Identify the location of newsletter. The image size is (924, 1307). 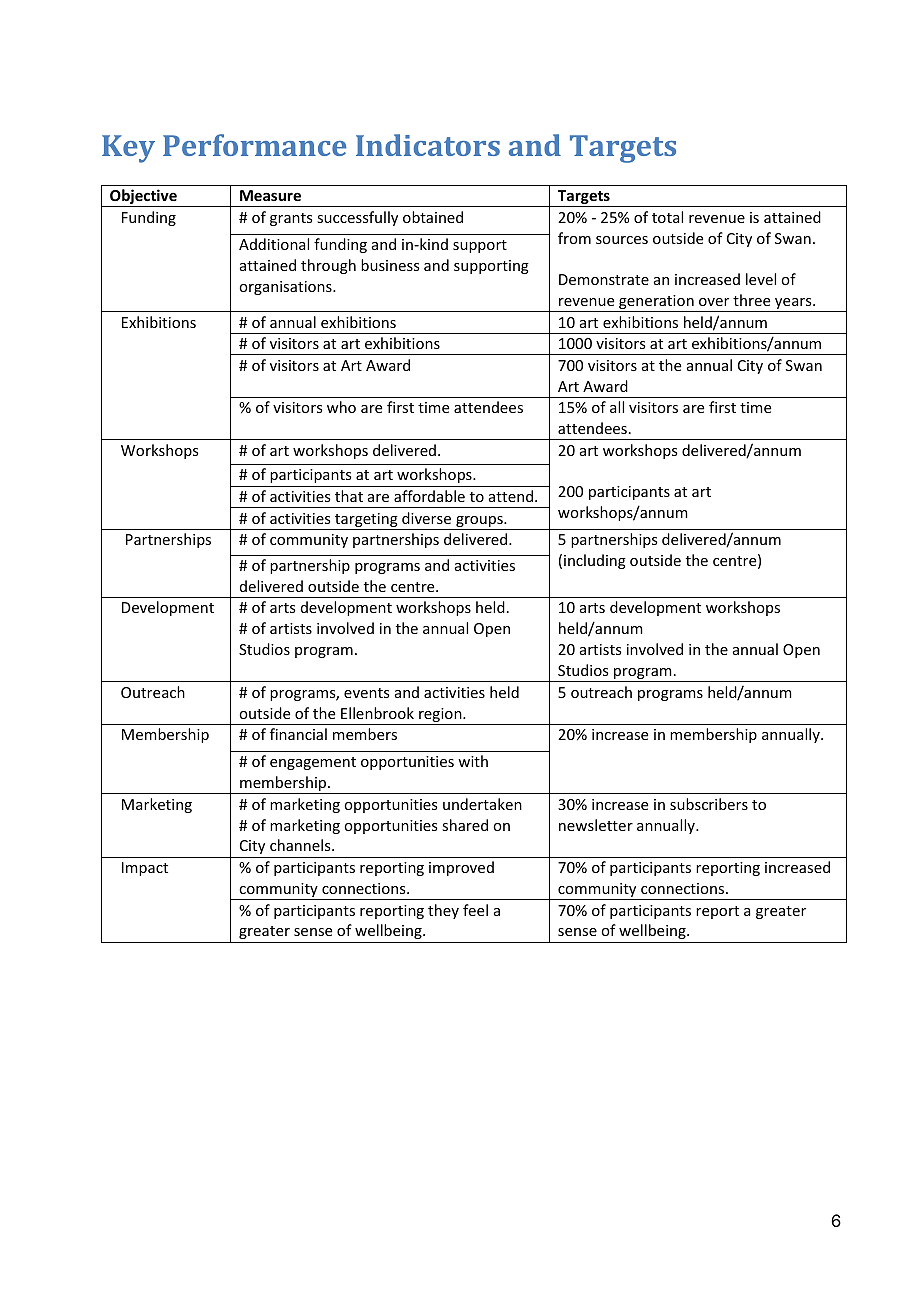
(596, 825).
